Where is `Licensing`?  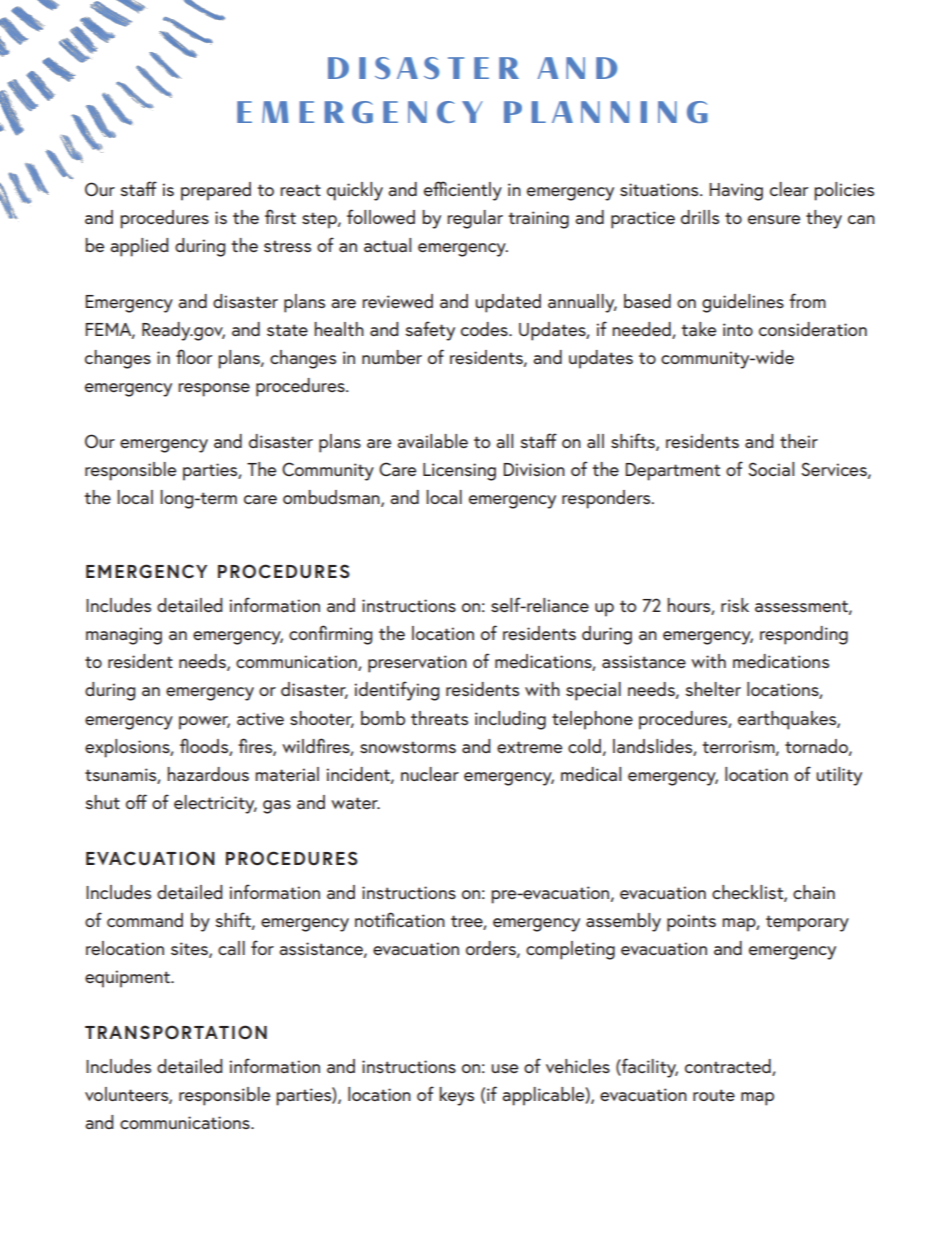 Licensing is located at coordinates (459, 472).
